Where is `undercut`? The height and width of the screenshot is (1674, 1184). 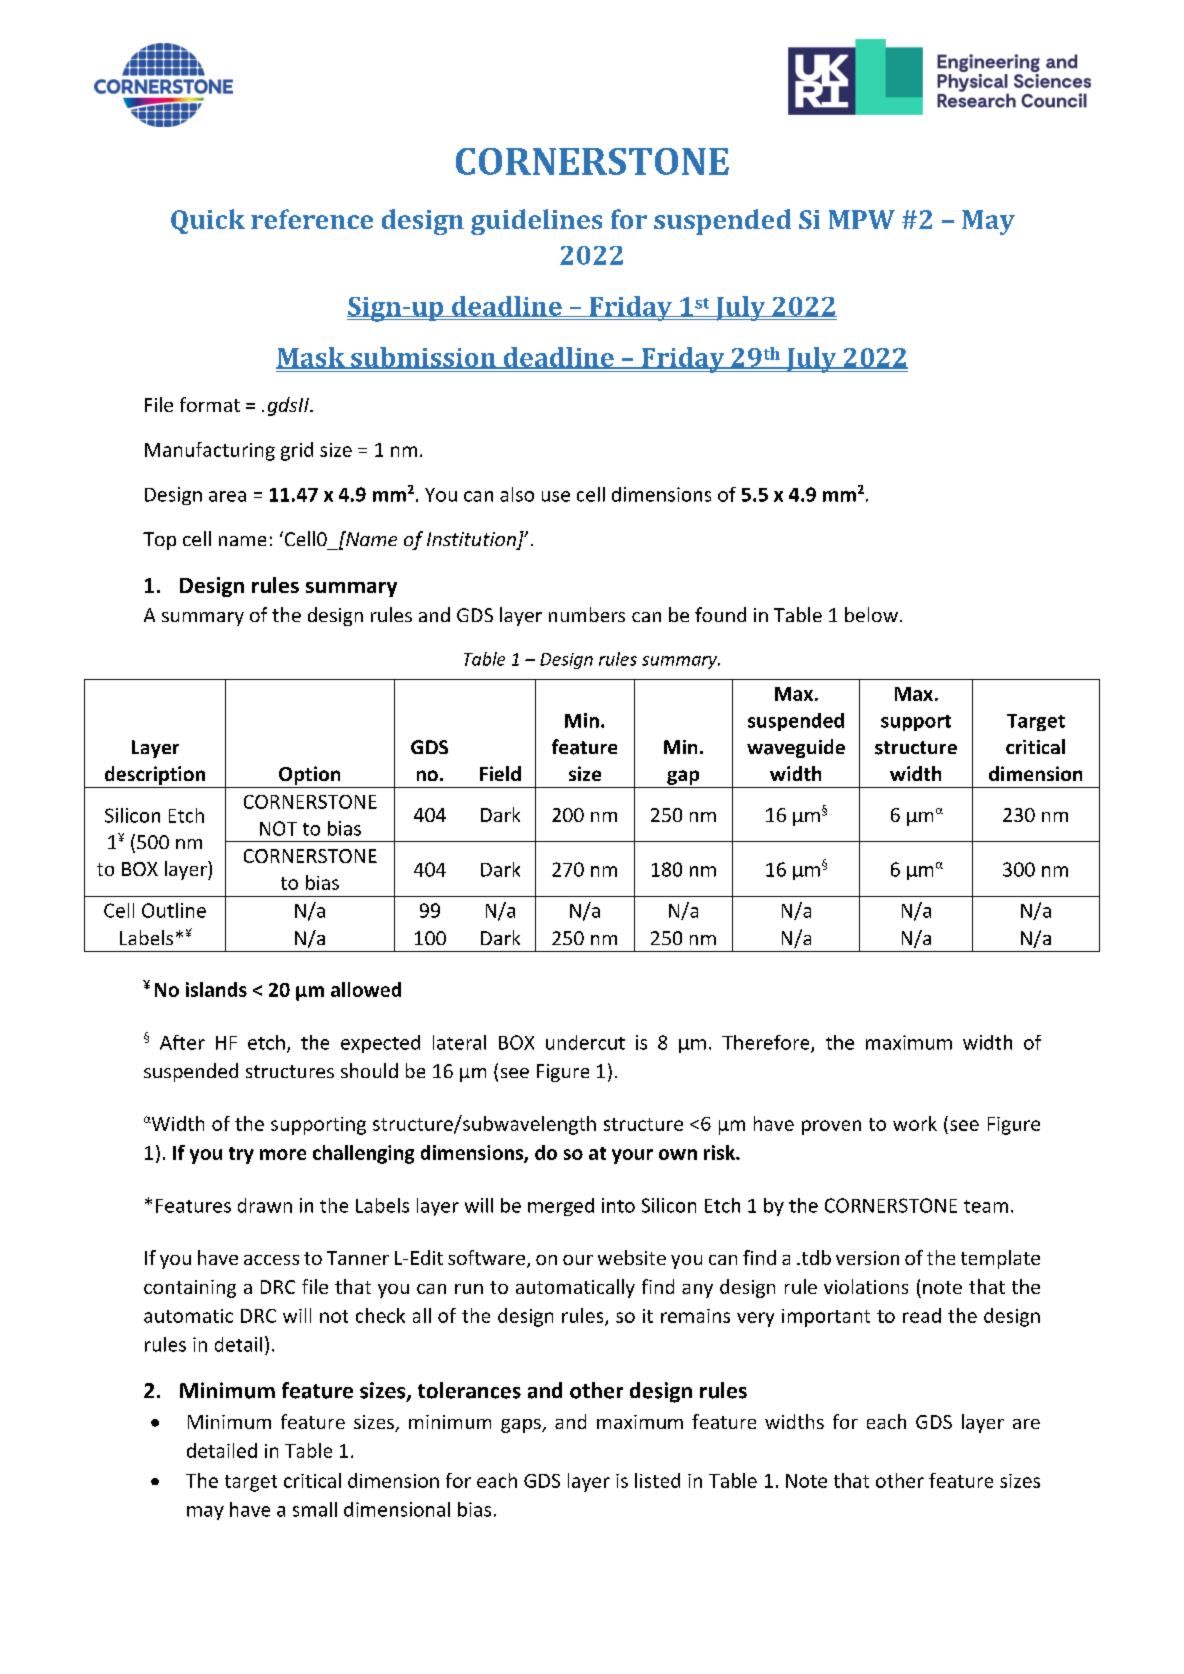
undercut is located at coordinates (585, 1042).
